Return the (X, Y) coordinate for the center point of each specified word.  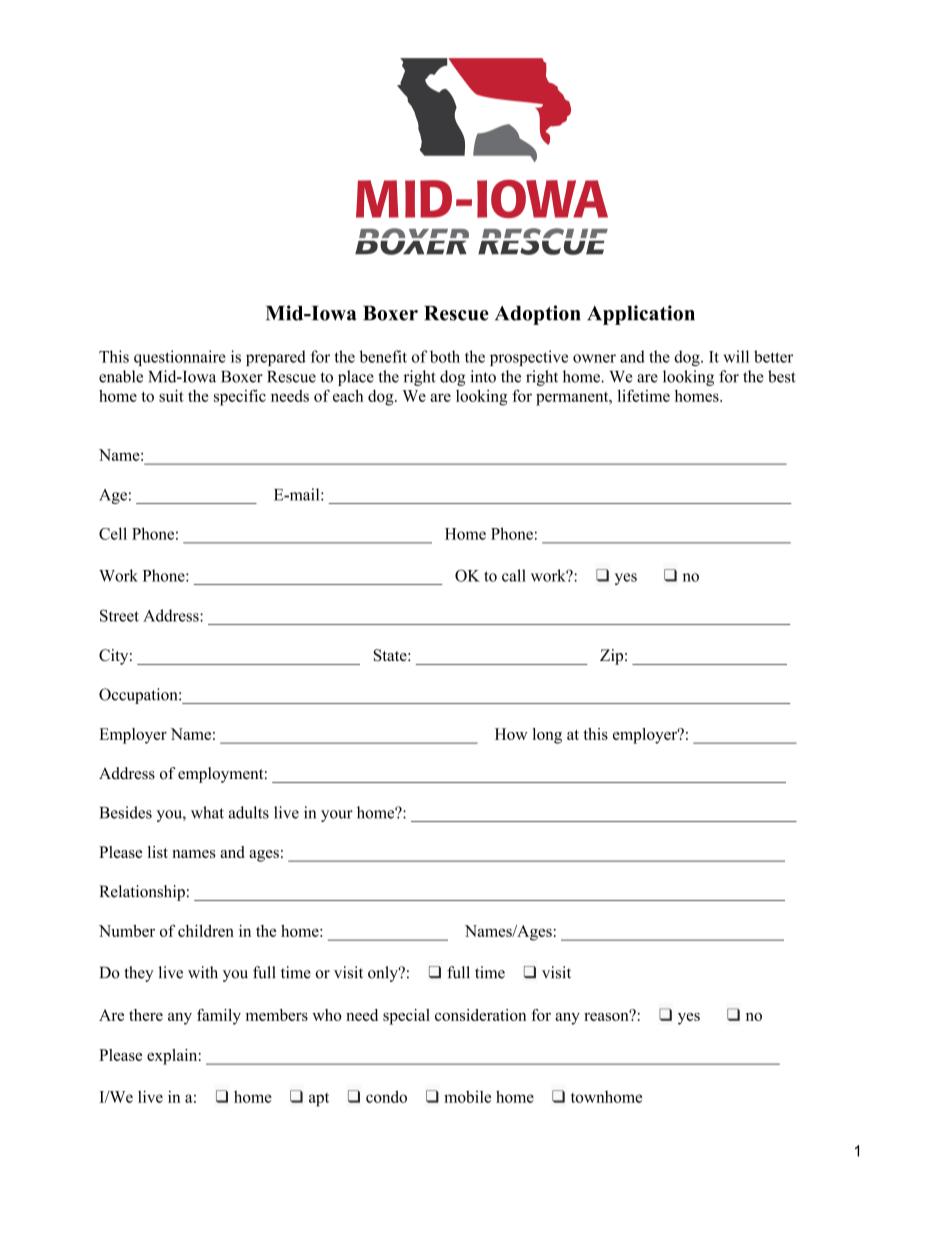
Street (119, 615)
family (219, 1017)
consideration (480, 1015)
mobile (467, 1096)
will (736, 356)
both (445, 356)
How (511, 734)
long (547, 736)
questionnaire (180, 358)
